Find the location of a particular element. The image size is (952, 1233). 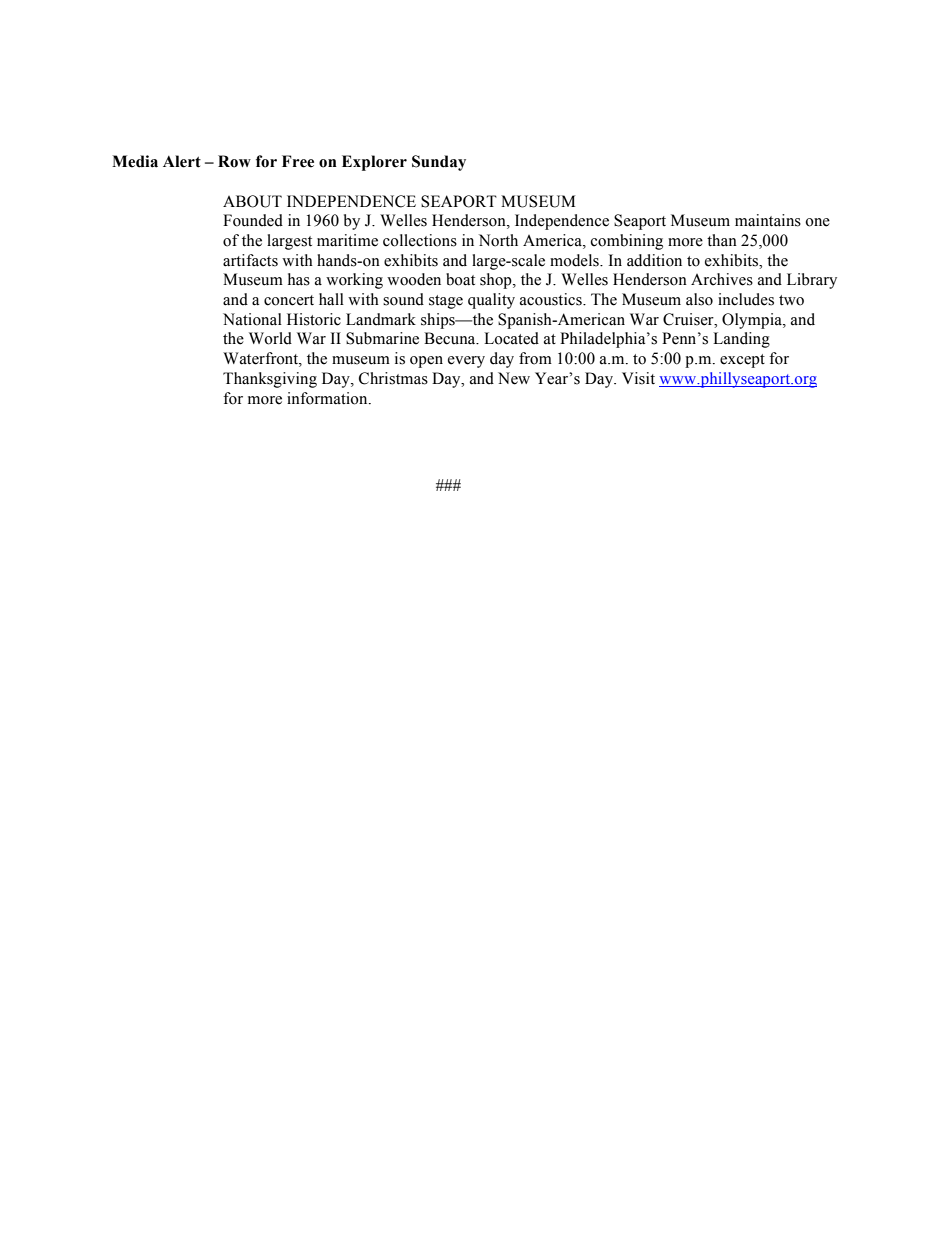

has is located at coordinates (299, 279).
